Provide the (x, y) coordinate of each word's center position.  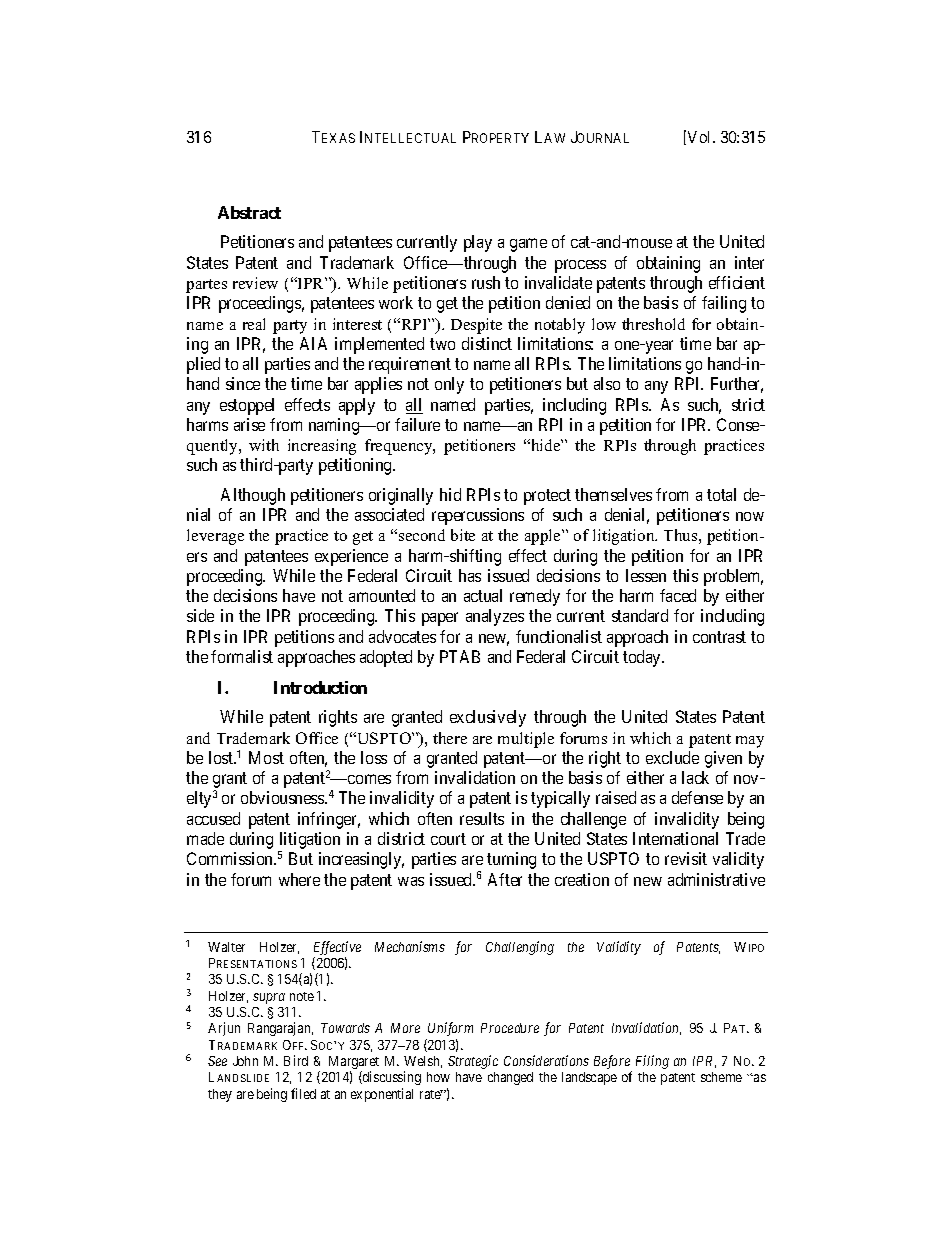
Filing (652, 1062)
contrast (719, 637)
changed (510, 1078)
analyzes (495, 617)
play (478, 243)
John (245, 1061)
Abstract (249, 212)
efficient (737, 282)
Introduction (320, 687)
